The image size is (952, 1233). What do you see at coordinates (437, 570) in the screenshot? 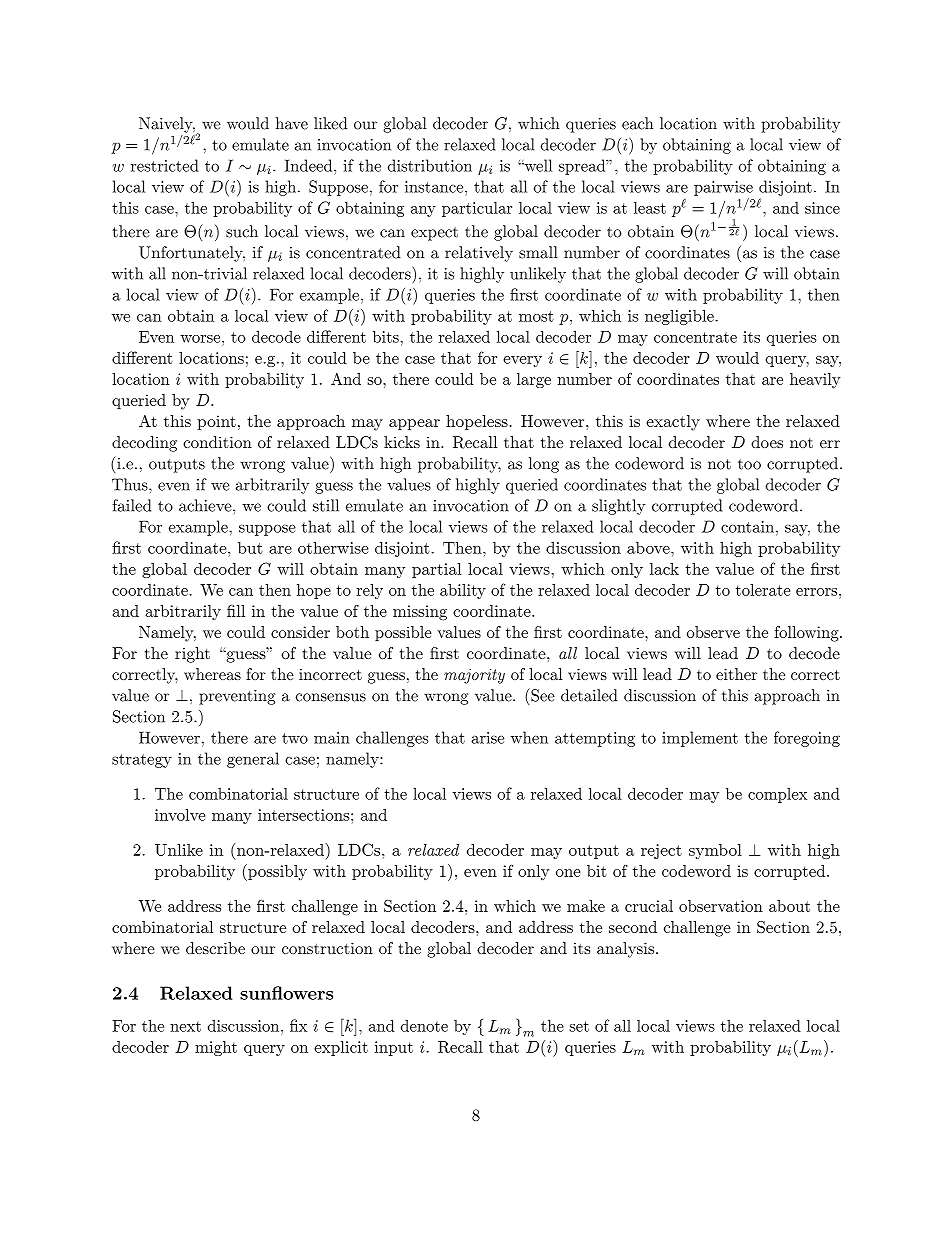
I see `partial` at bounding box center [437, 570].
